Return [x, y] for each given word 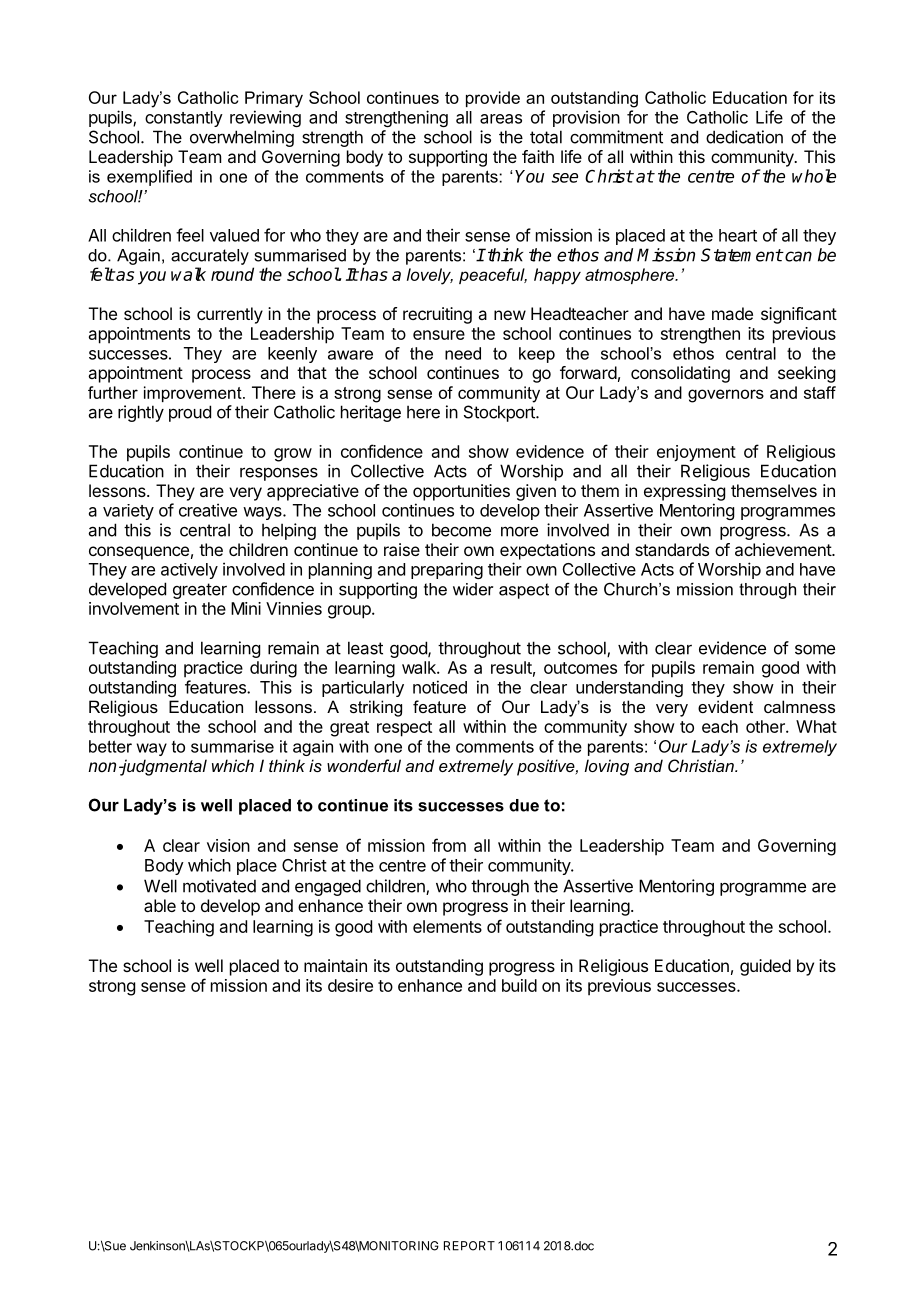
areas [501, 119]
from [449, 845]
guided [765, 967]
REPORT [469, 1246]
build [519, 985]
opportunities [461, 492]
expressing [684, 492]
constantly [184, 119]
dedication [744, 137]
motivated [219, 886]
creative [208, 510]
